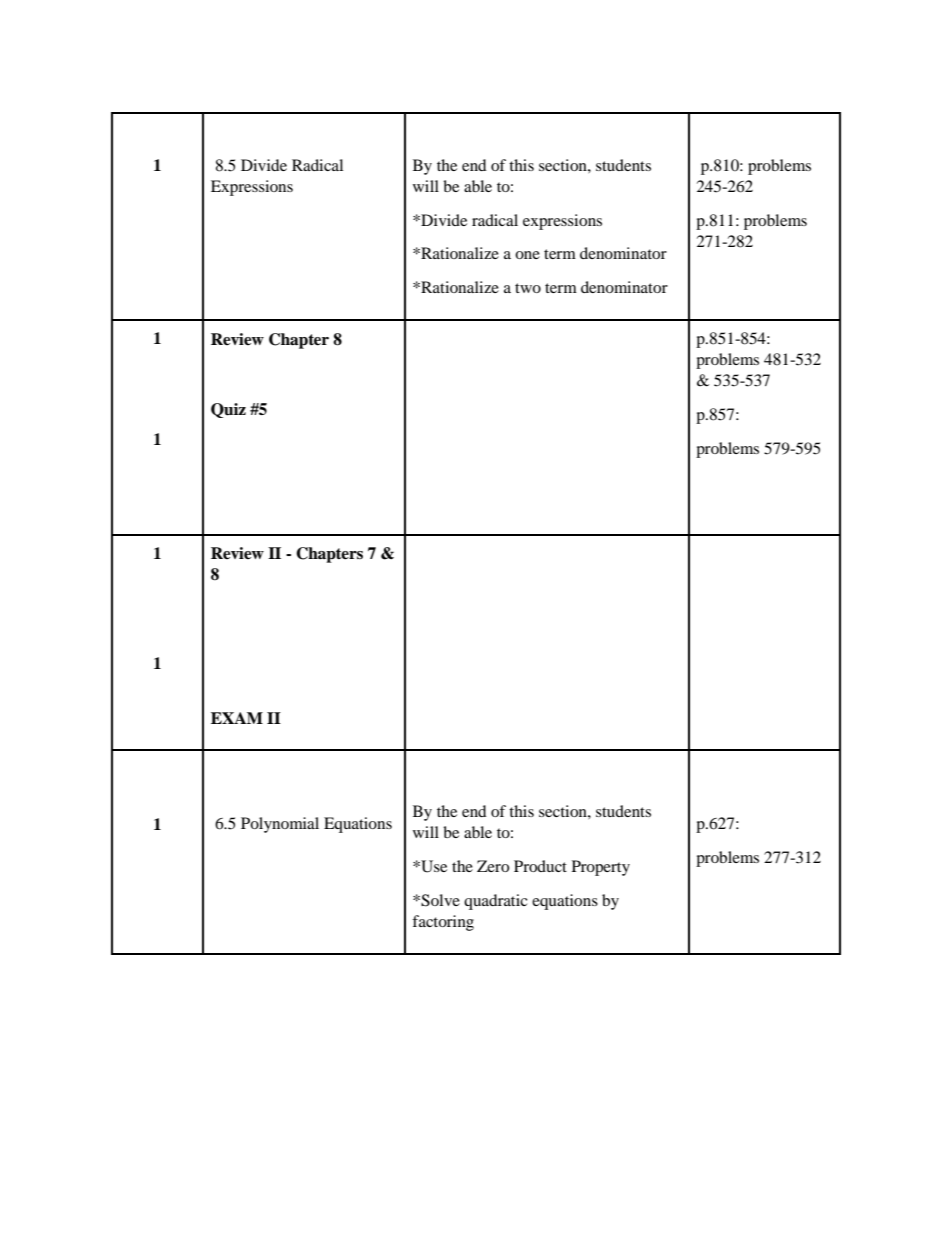 Image resolution: width=952 pixels, height=1233 pixels. Describe the element at coordinates (439, 900) in the screenshot. I see `Solve` at that location.
